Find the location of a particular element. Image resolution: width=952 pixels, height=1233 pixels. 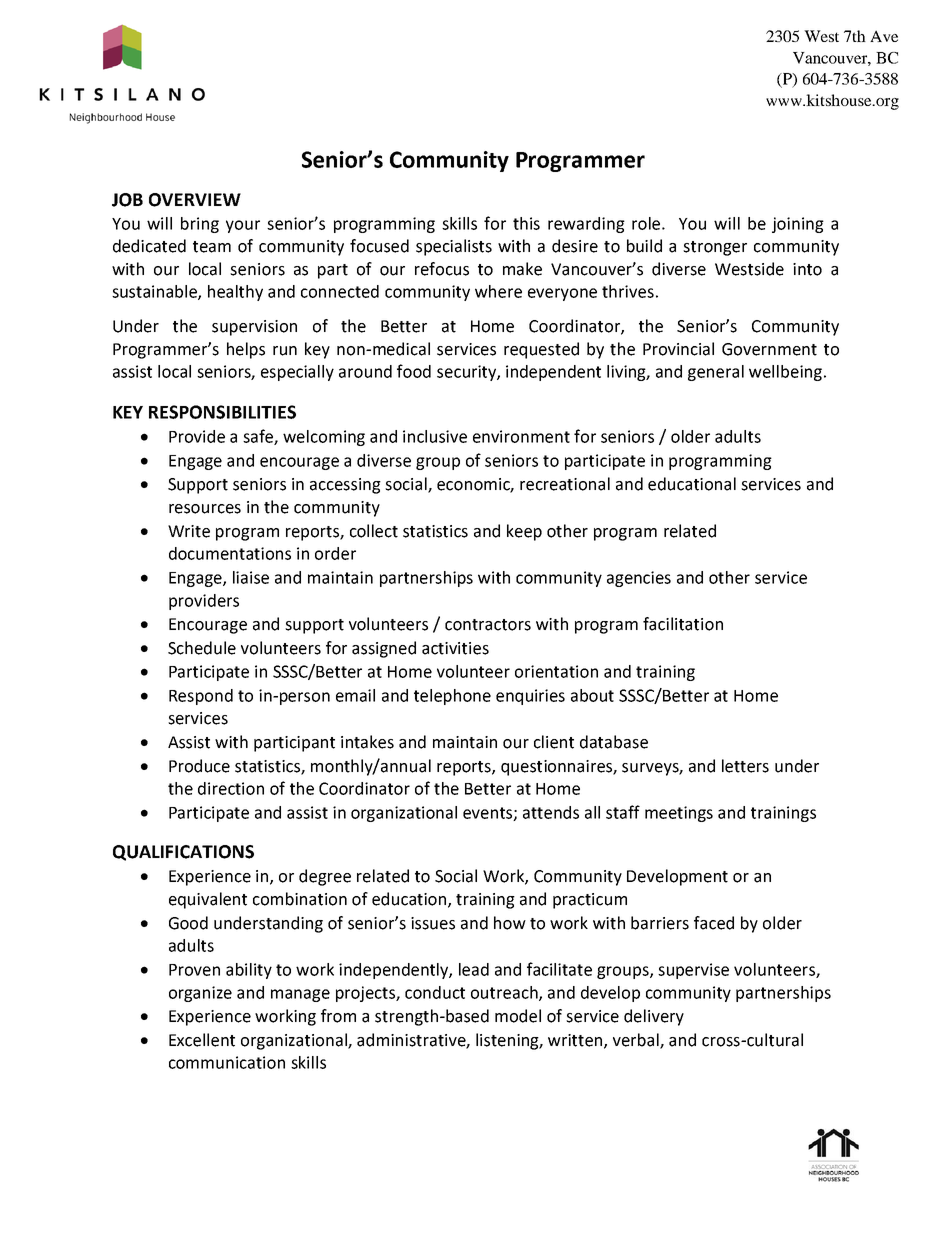

this is located at coordinates (526, 223).
